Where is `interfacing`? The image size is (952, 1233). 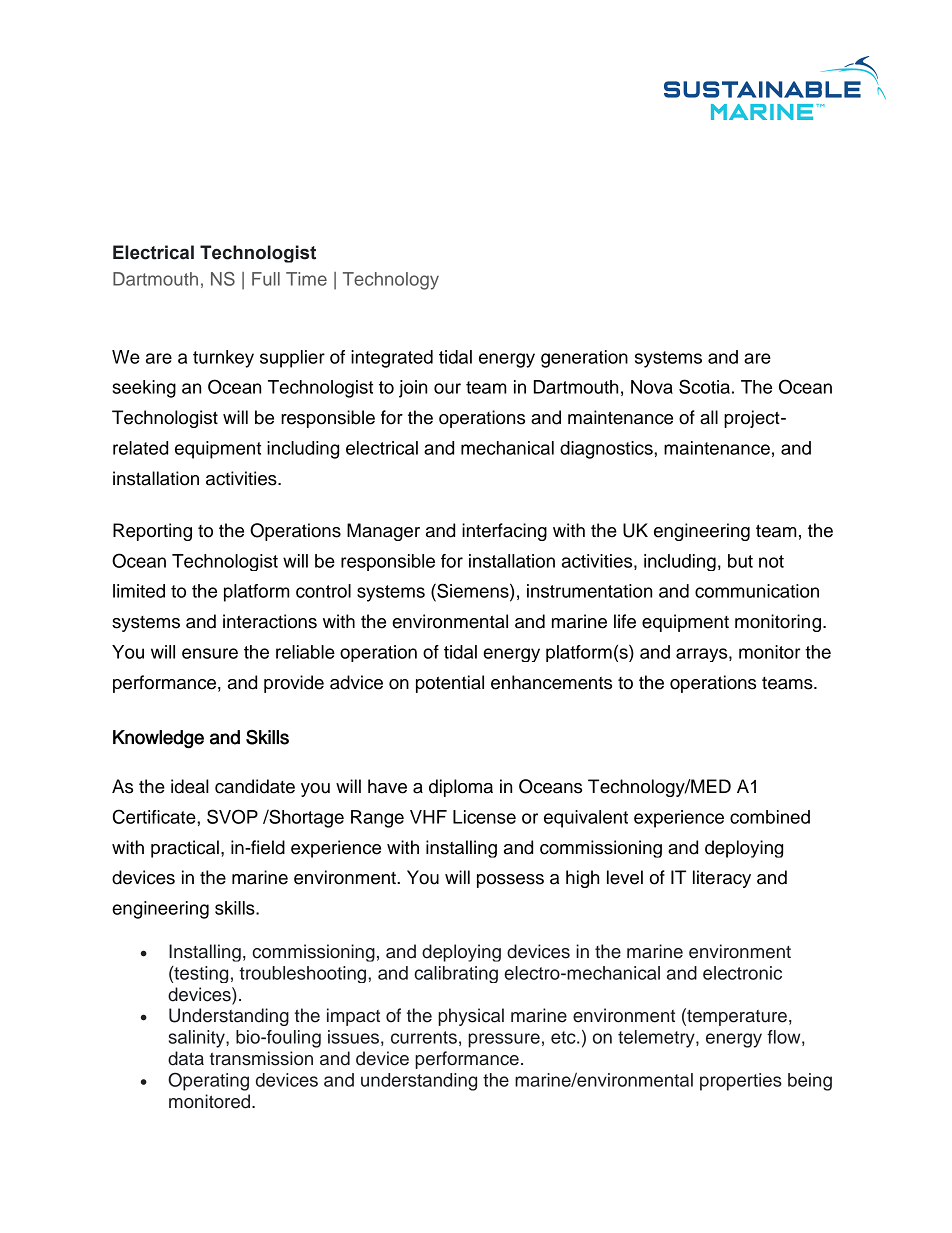
interfacing is located at coordinates (504, 532).
